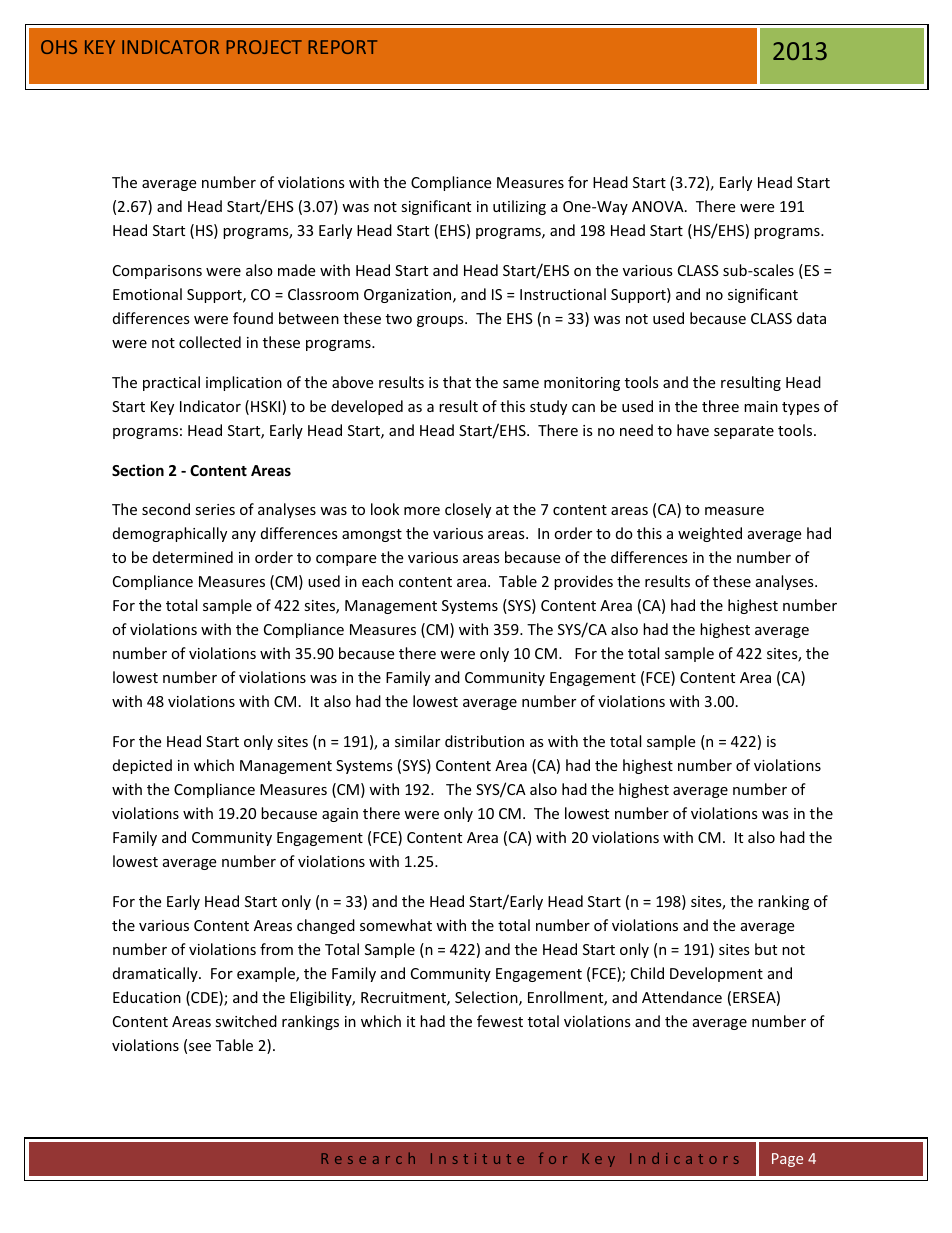 Image resolution: width=952 pixels, height=1233 pixels. I want to click on ANOVA, so click(659, 206).
